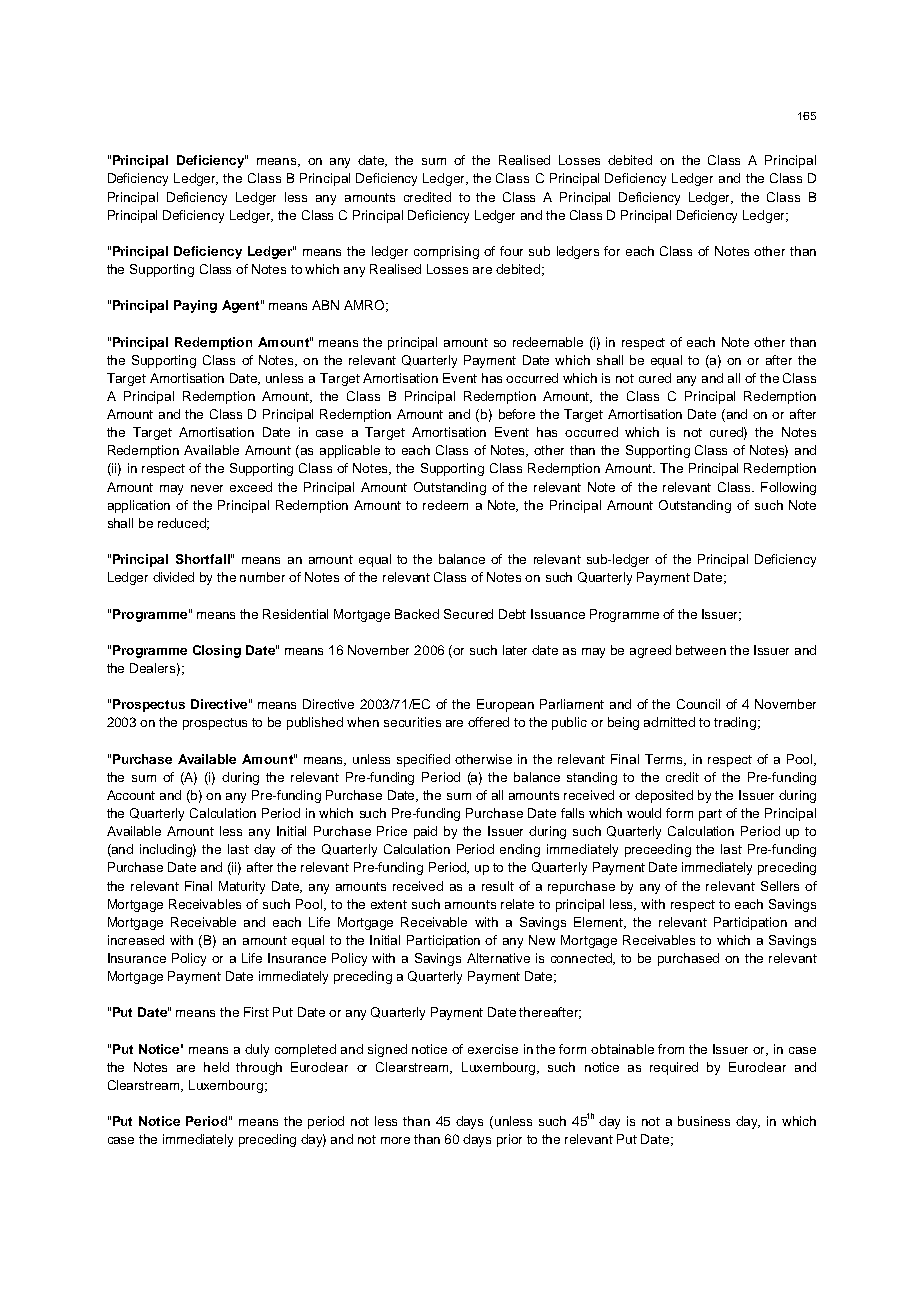 The width and height of the screenshot is (924, 1308). I want to click on comprising, so click(446, 252).
